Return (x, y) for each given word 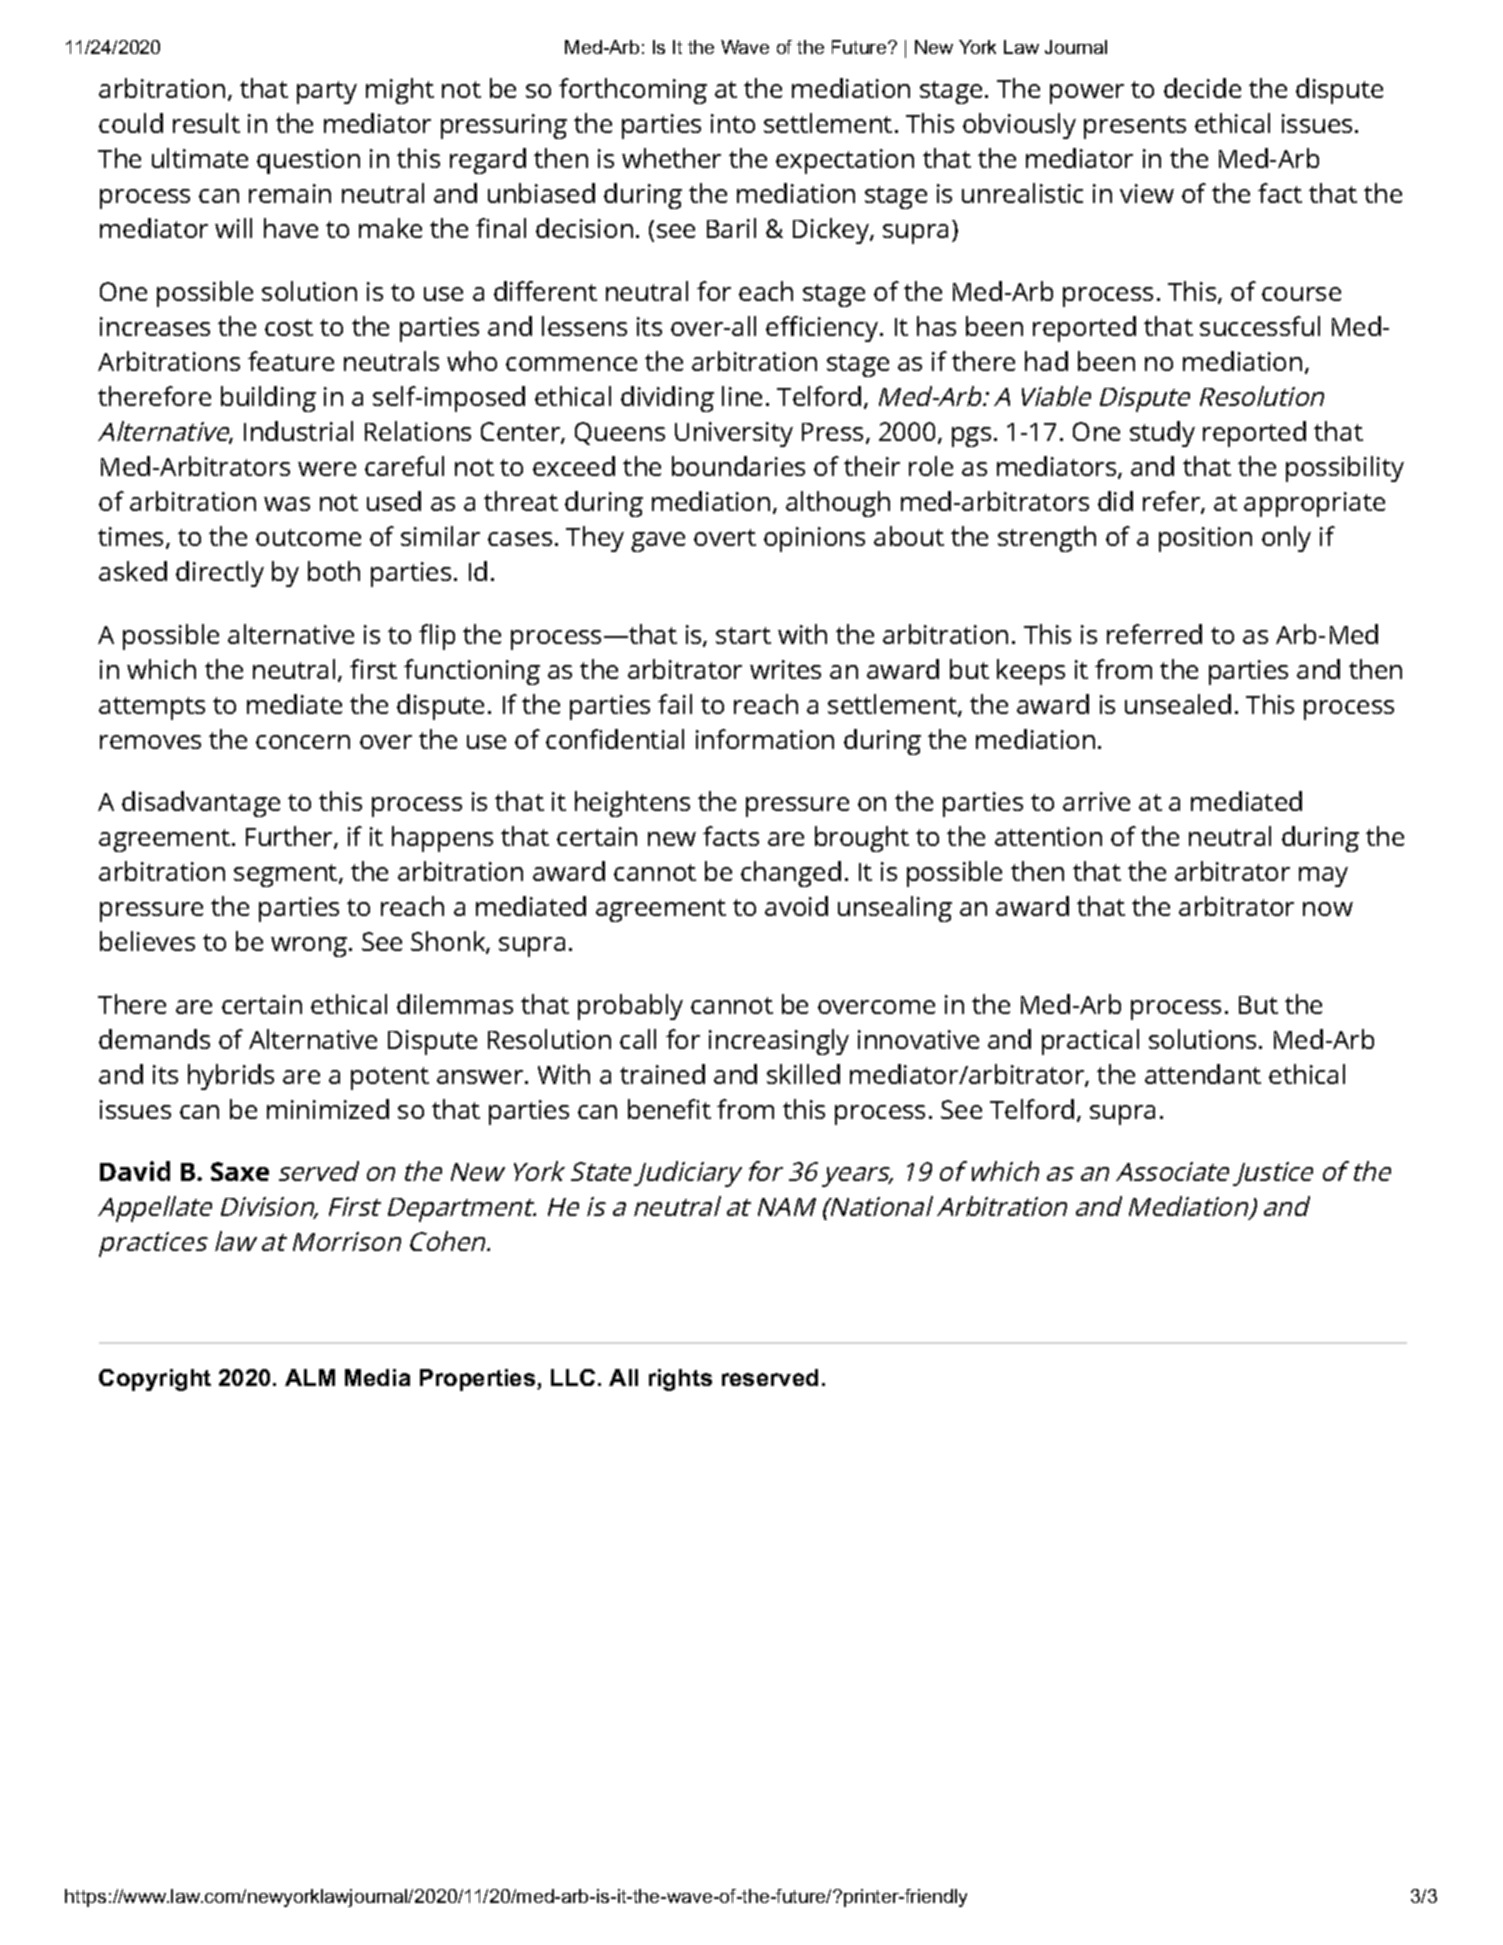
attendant (1203, 1074)
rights (680, 1380)
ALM (310, 1377)
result (206, 123)
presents (1135, 127)
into (733, 123)
